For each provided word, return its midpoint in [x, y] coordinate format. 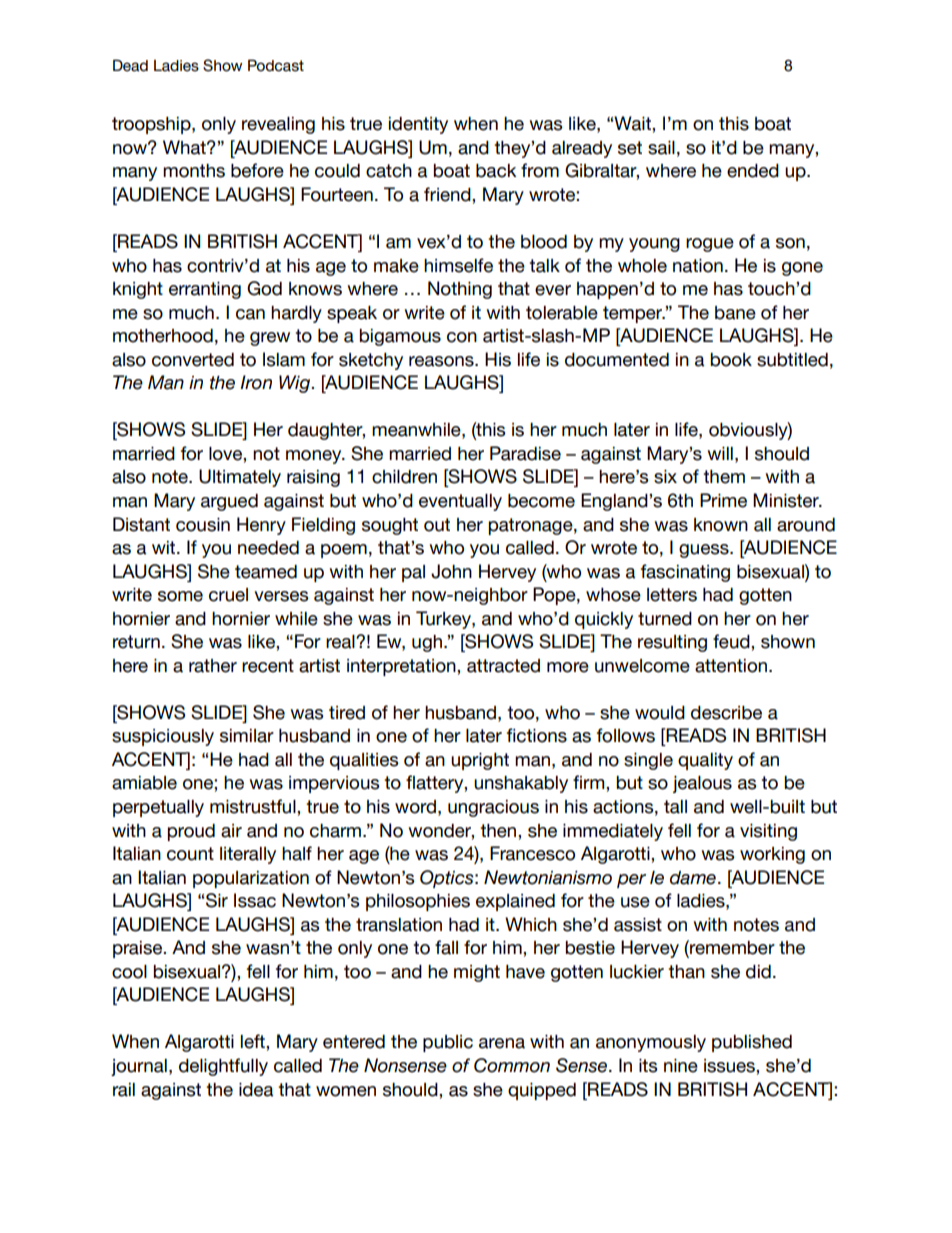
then [499, 831]
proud [191, 832]
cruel [228, 595]
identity [418, 125]
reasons [442, 361]
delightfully [223, 1067]
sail [661, 148]
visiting [768, 832]
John [451, 571]
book [731, 360]
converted [193, 360]
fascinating [685, 573]
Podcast [276, 65]
